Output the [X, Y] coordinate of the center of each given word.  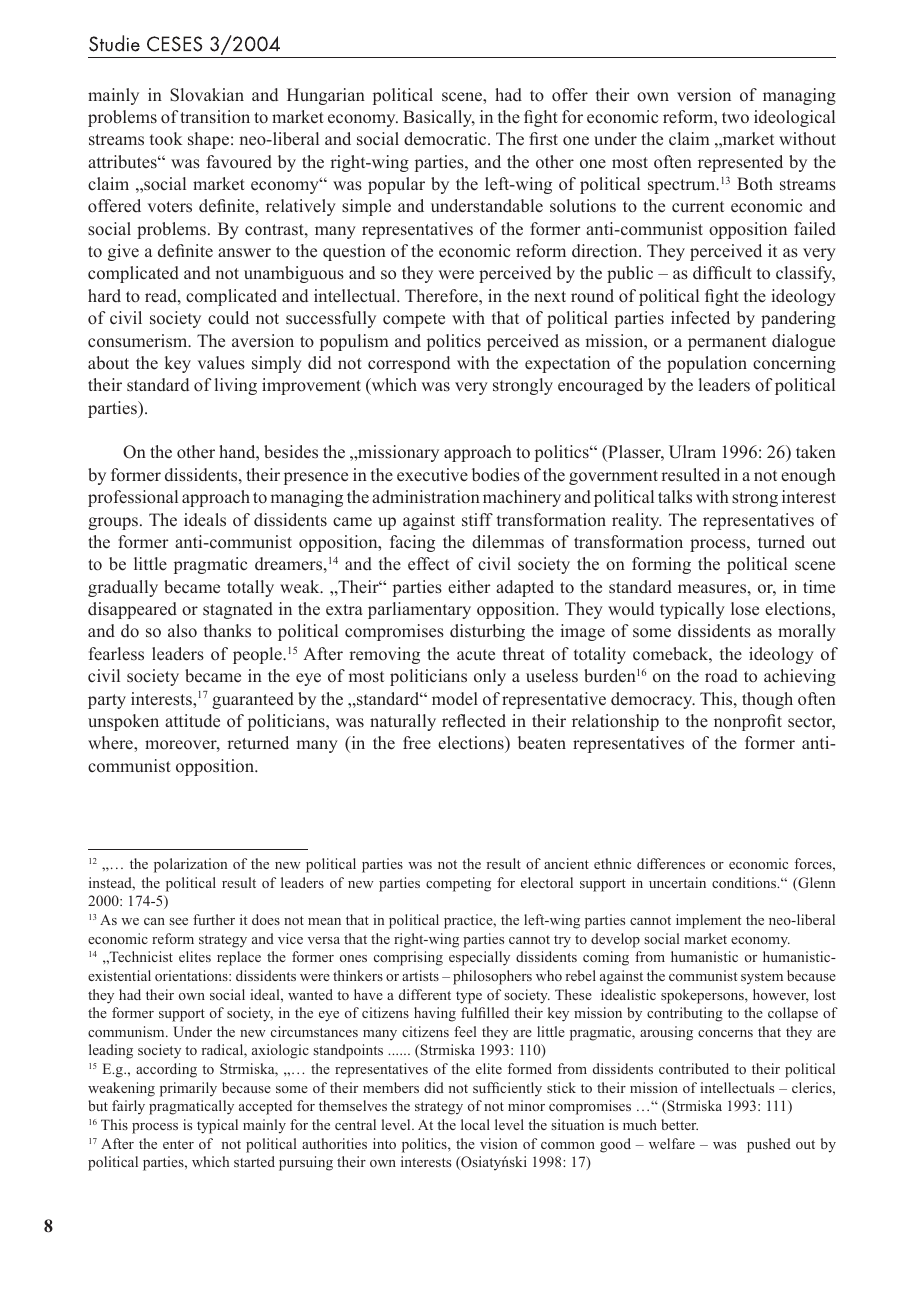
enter [178, 1144]
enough [808, 476]
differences [671, 863]
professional [133, 498]
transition [215, 117]
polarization [190, 865]
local [475, 1124]
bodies [496, 475]
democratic [446, 139]
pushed [769, 1145]
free [417, 743]
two [735, 118]
